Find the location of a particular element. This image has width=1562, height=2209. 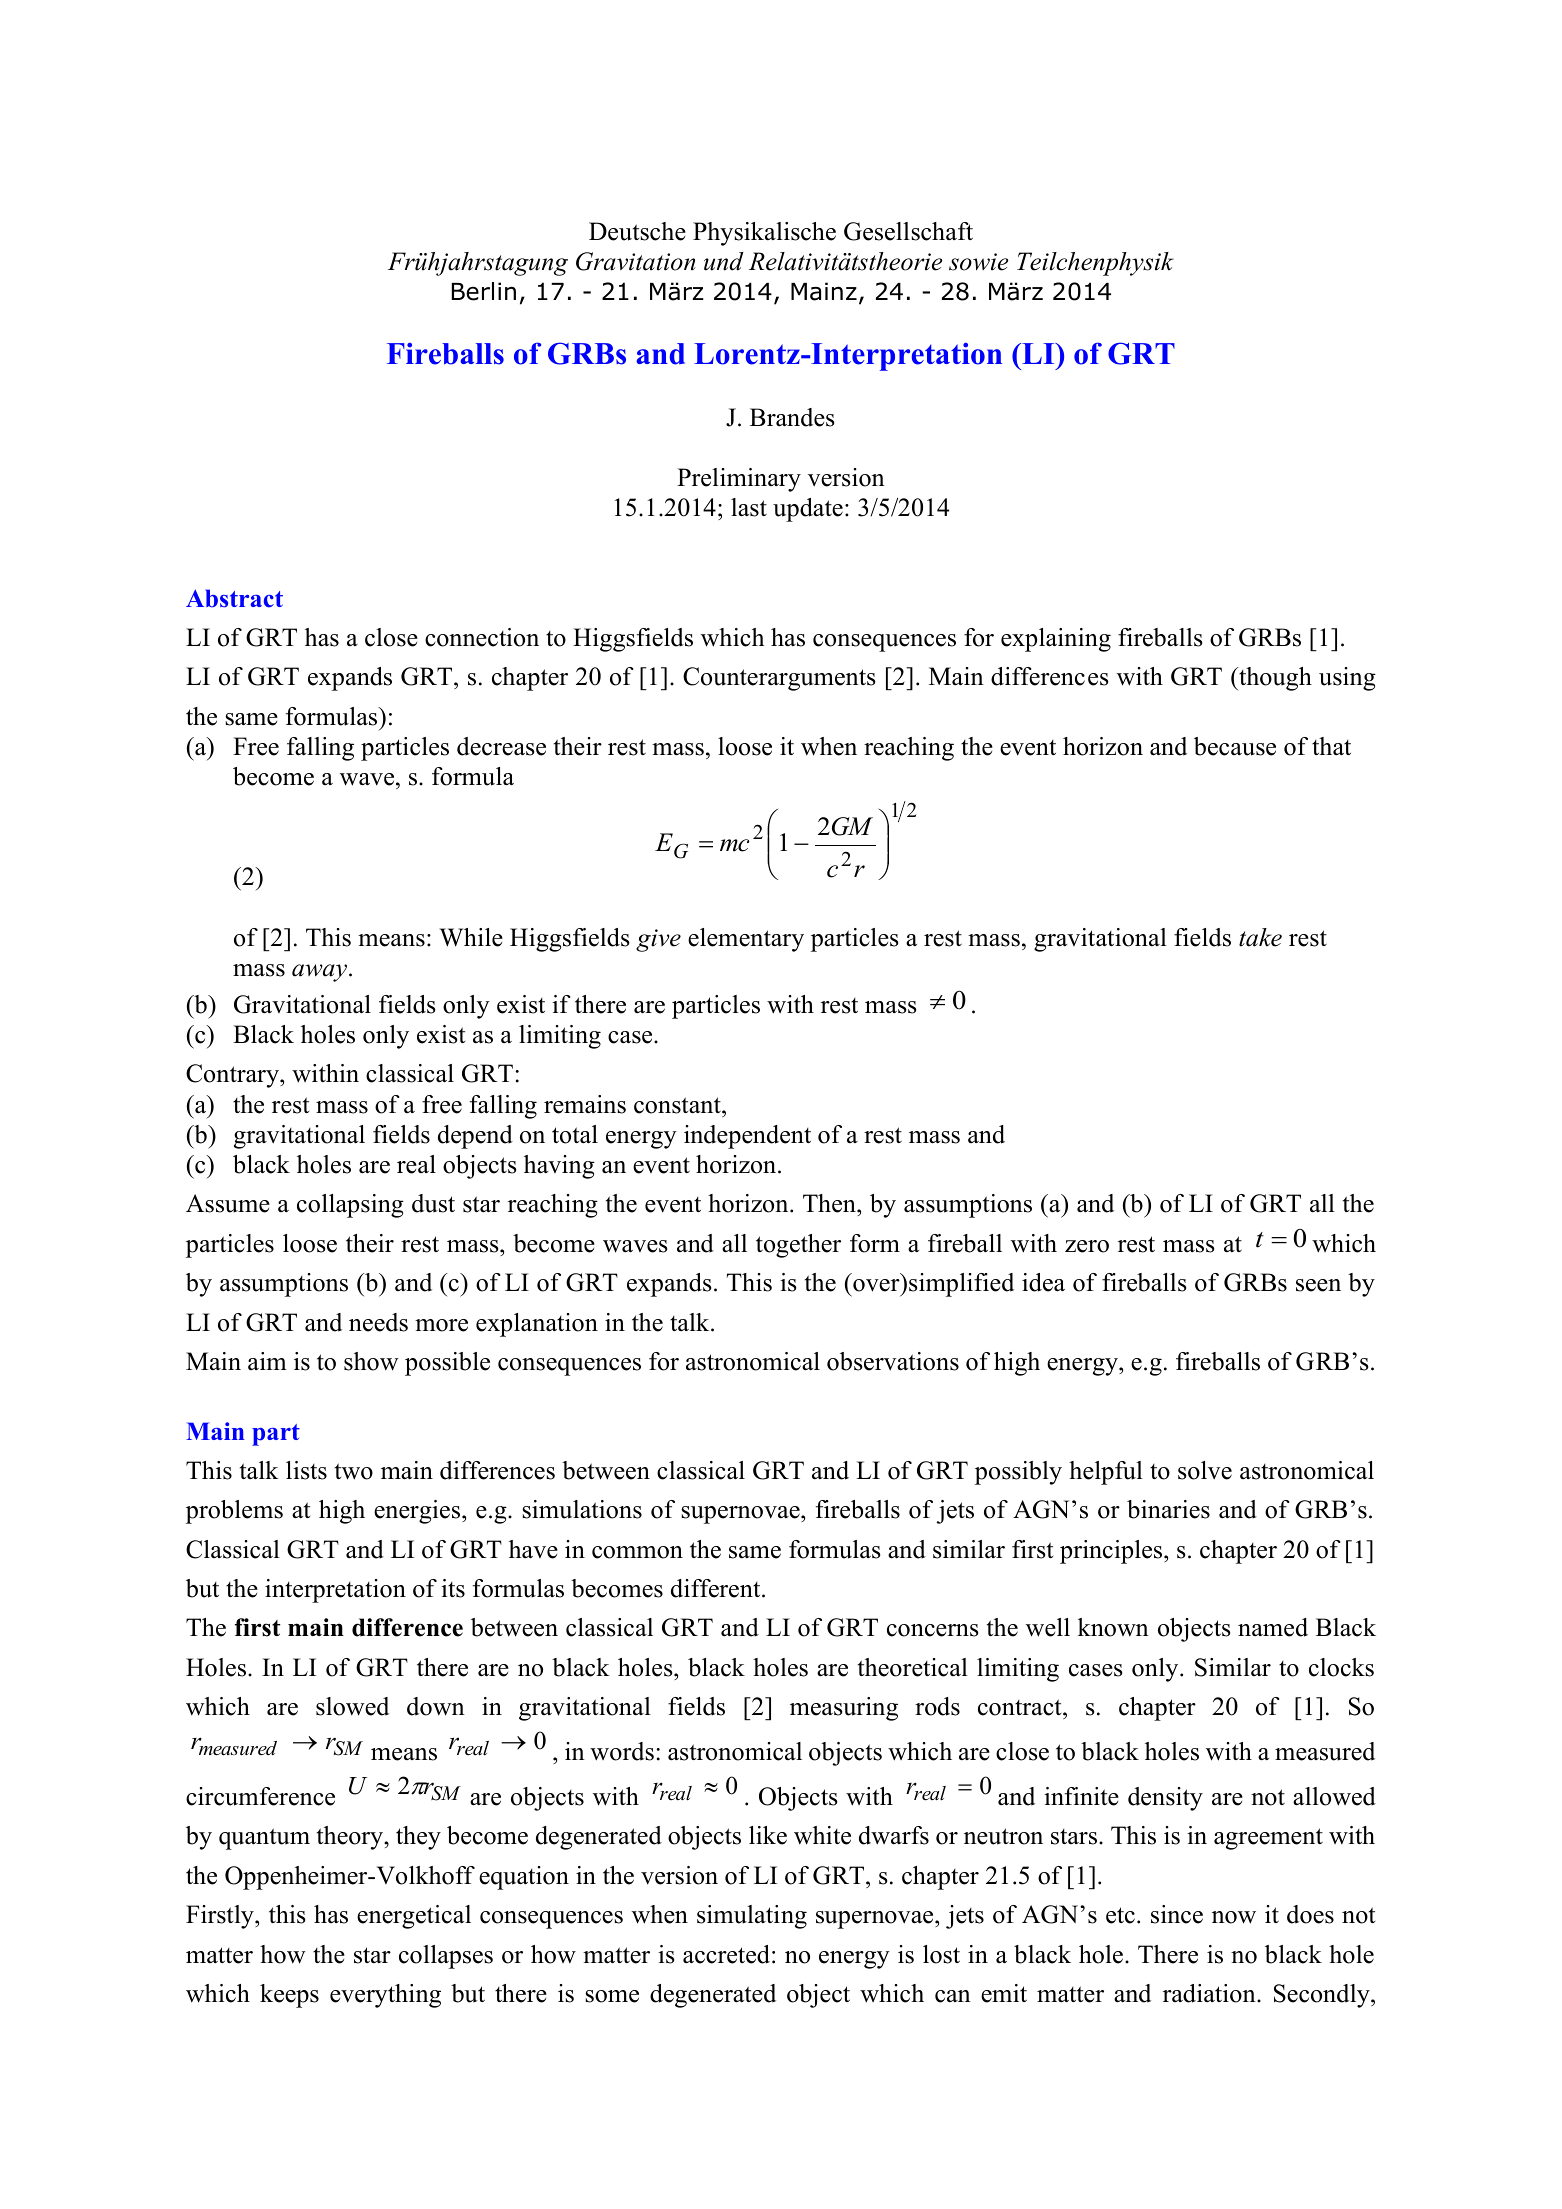

because is located at coordinates (1235, 746).
